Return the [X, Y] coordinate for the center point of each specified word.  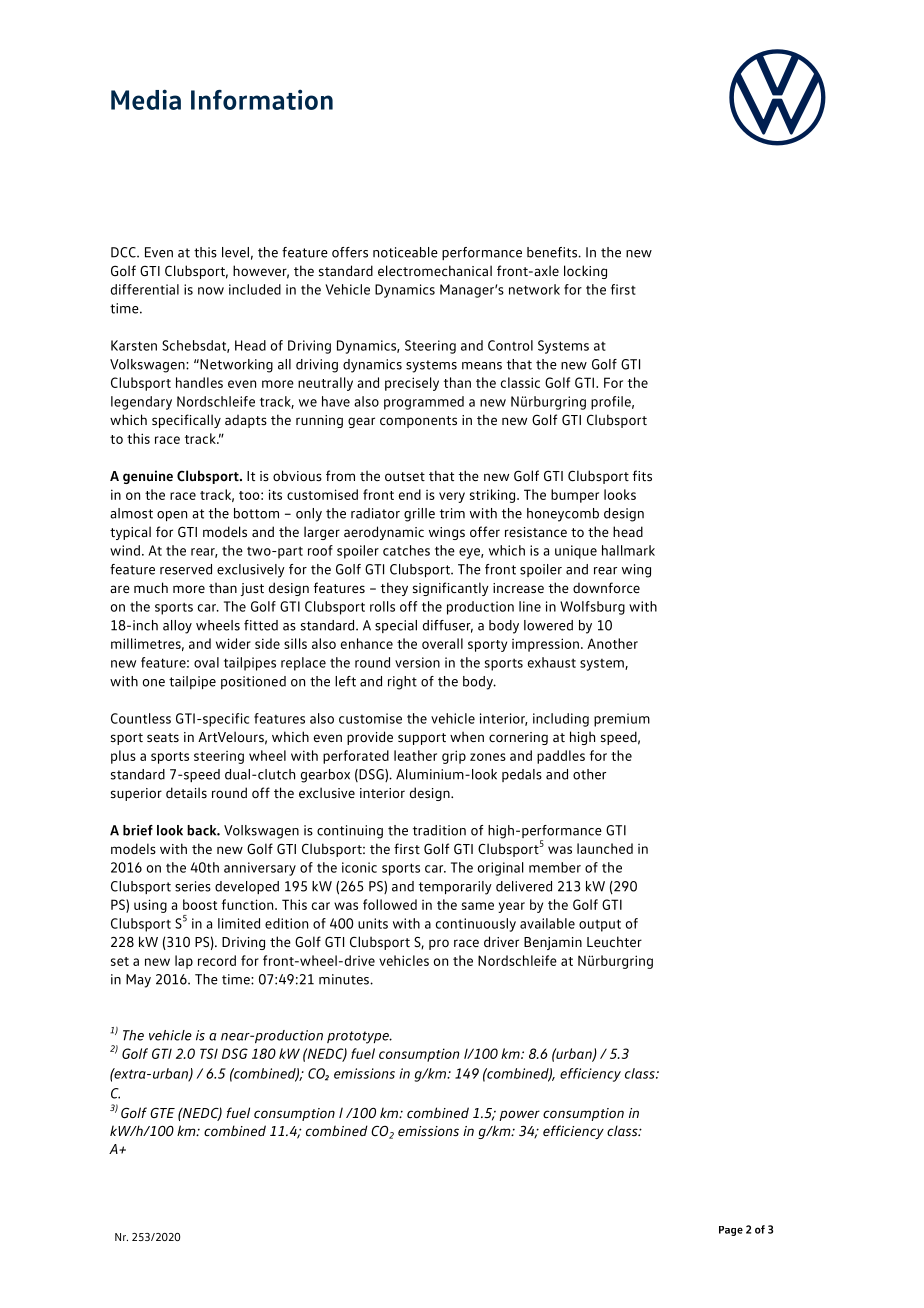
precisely [412, 384]
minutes [345, 979]
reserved [186, 569]
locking [585, 272]
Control [510, 345]
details [186, 793]
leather [415, 755]
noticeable [405, 252]
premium [622, 720]
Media [146, 99]
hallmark [628, 550]
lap [184, 962]
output [600, 925]
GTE [162, 1112]
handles [199, 382]
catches [406, 550]
